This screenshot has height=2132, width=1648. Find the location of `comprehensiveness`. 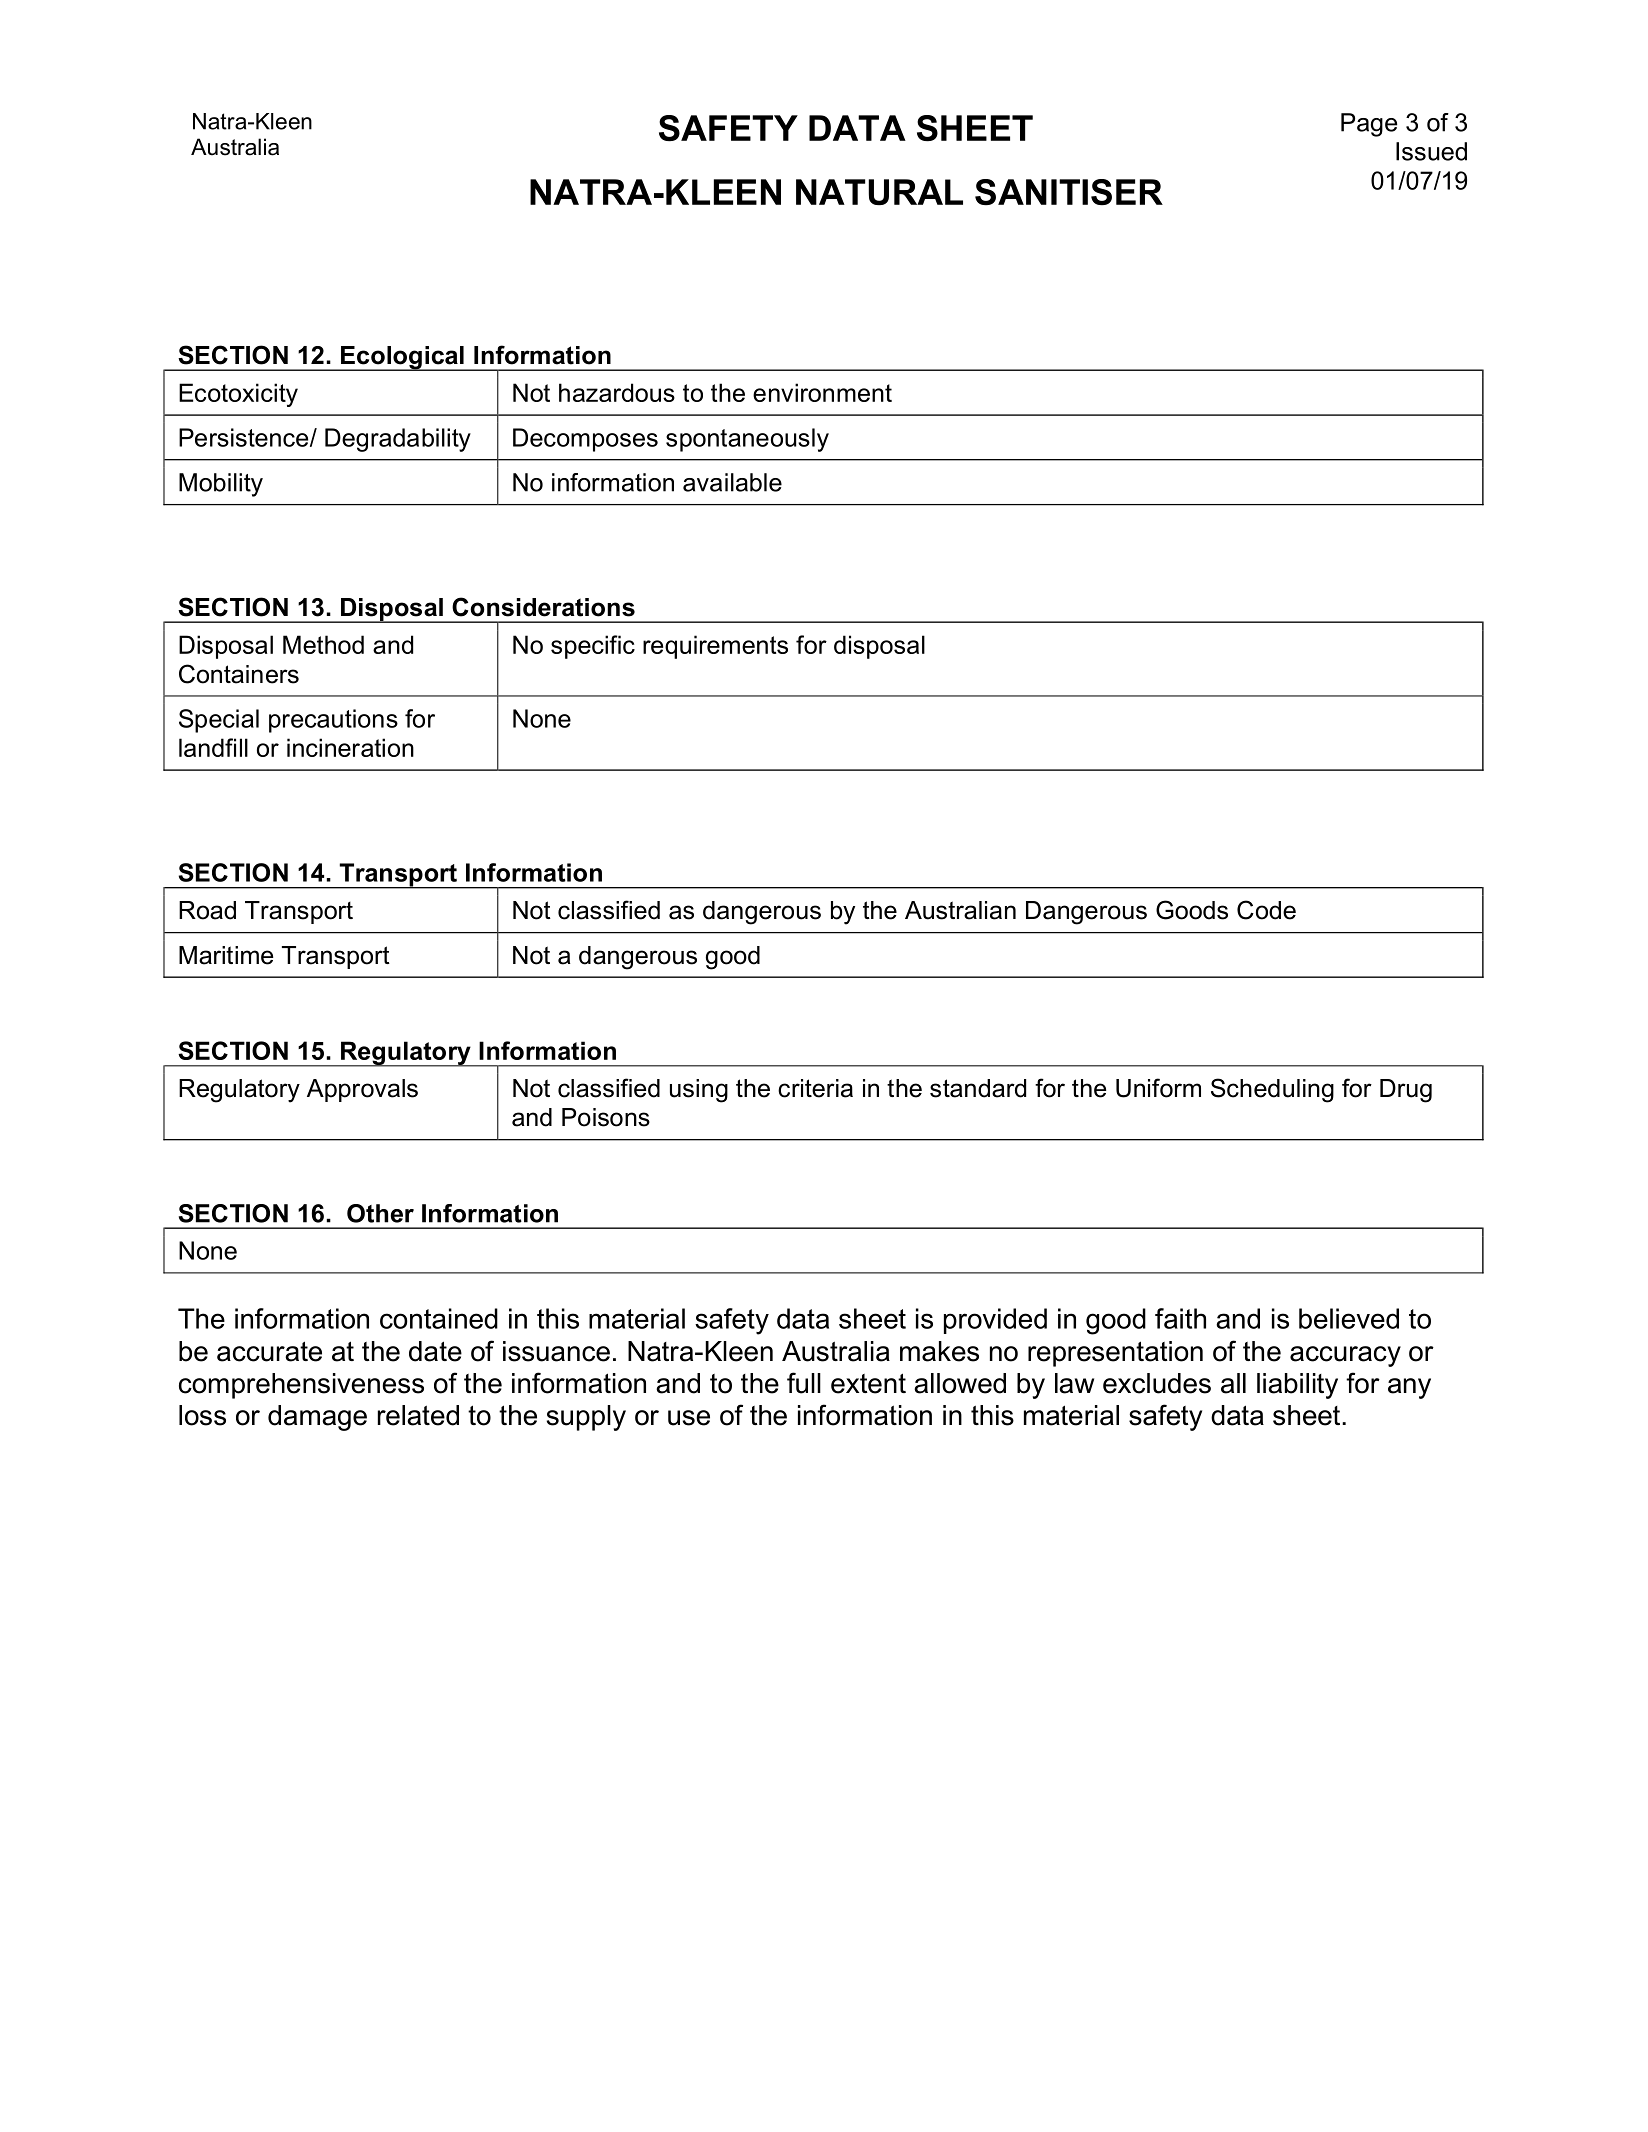

comprehensiveness is located at coordinates (301, 1386).
